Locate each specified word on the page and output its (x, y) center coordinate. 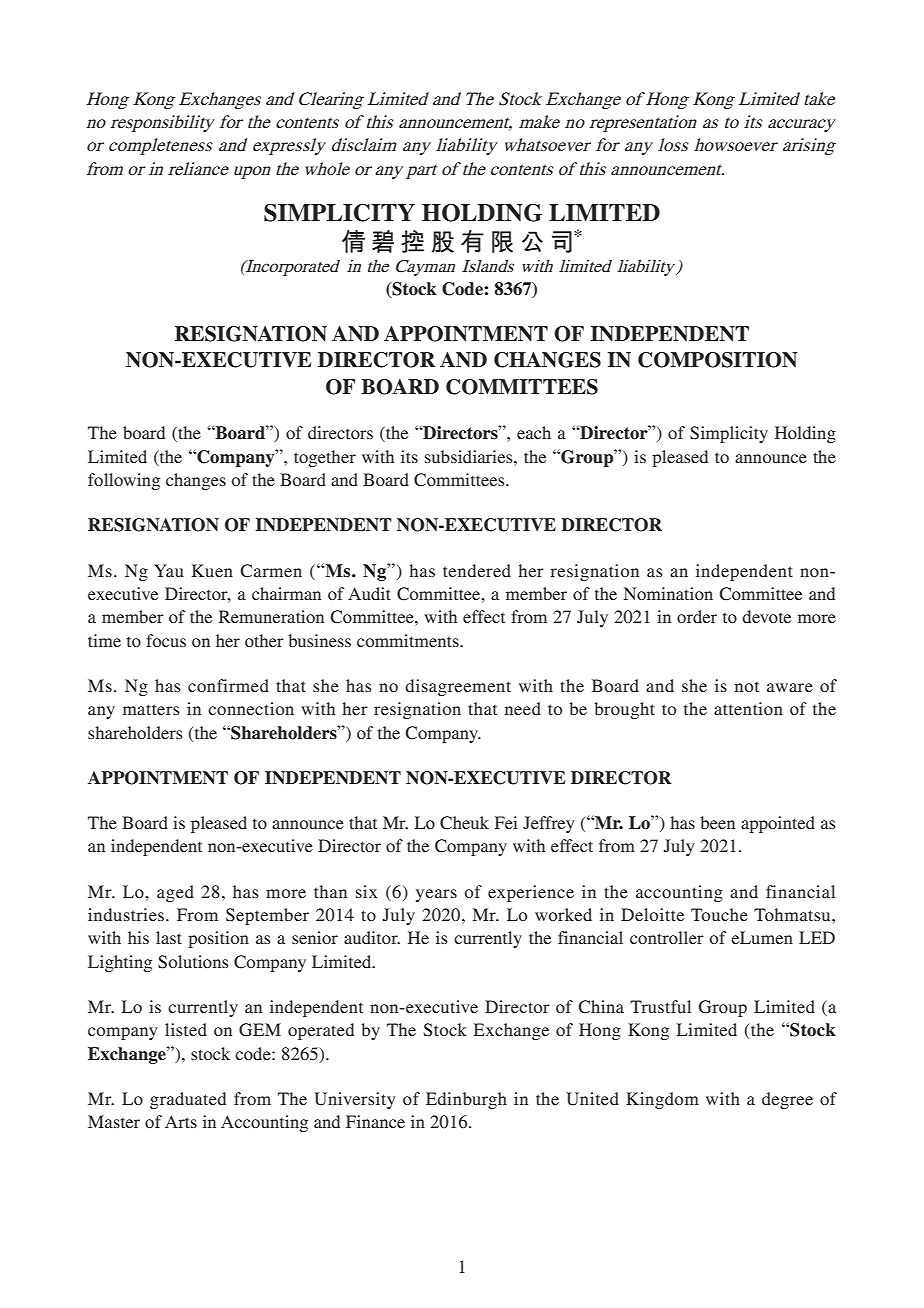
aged (175, 893)
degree (787, 1100)
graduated (188, 1100)
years (436, 895)
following (124, 481)
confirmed (228, 685)
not (747, 687)
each (534, 432)
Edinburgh (466, 1100)
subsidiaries (470, 456)
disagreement (458, 687)
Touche (719, 914)
